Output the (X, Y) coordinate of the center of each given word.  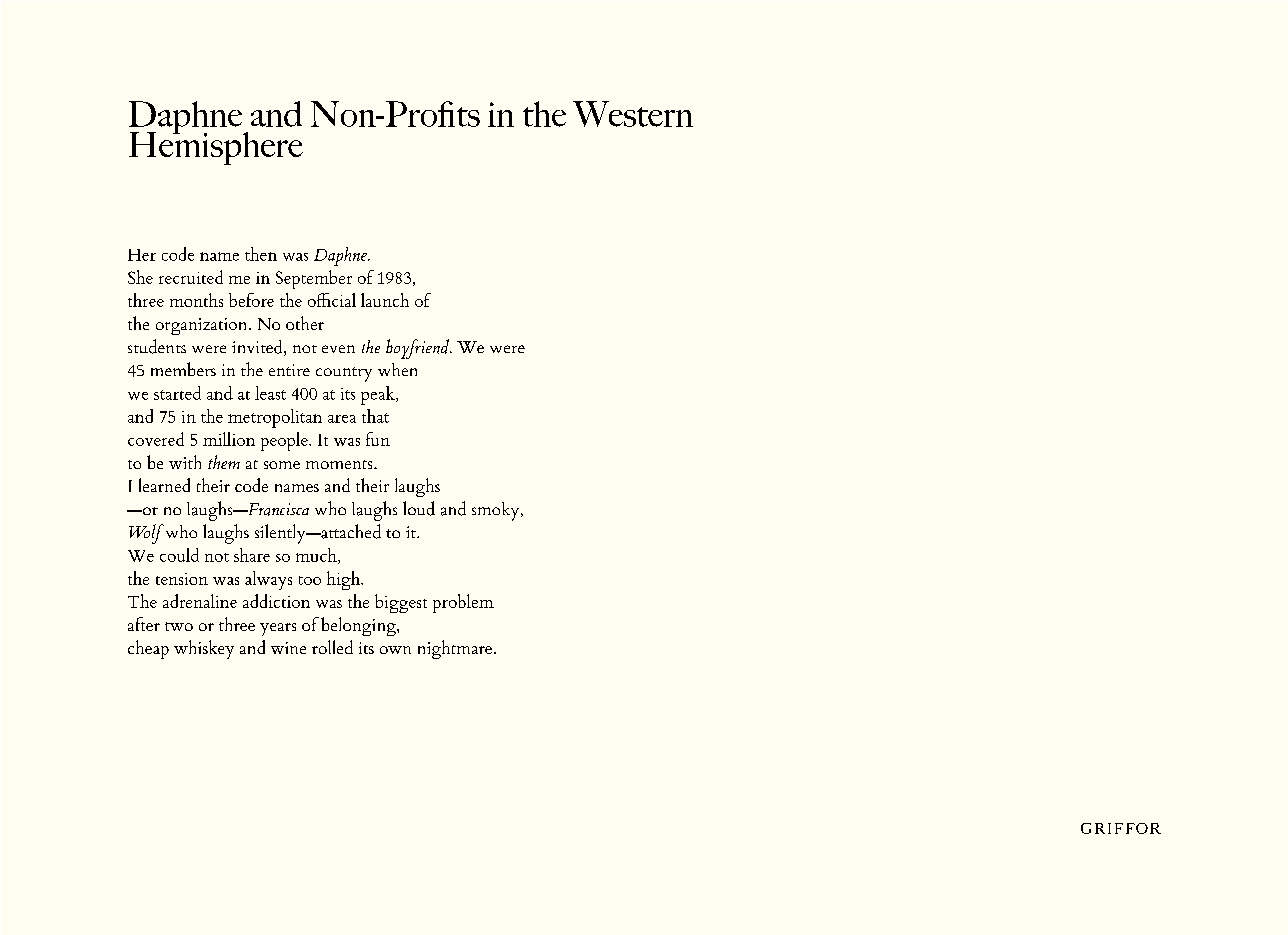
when (397, 369)
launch (385, 300)
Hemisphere (216, 147)
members (183, 369)
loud (419, 508)
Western (633, 114)
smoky (497, 511)
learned (164, 485)
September (314, 279)
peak (379, 395)
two (179, 626)
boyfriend (418, 349)
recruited (191, 277)
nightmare (455, 649)
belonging (359, 626)
